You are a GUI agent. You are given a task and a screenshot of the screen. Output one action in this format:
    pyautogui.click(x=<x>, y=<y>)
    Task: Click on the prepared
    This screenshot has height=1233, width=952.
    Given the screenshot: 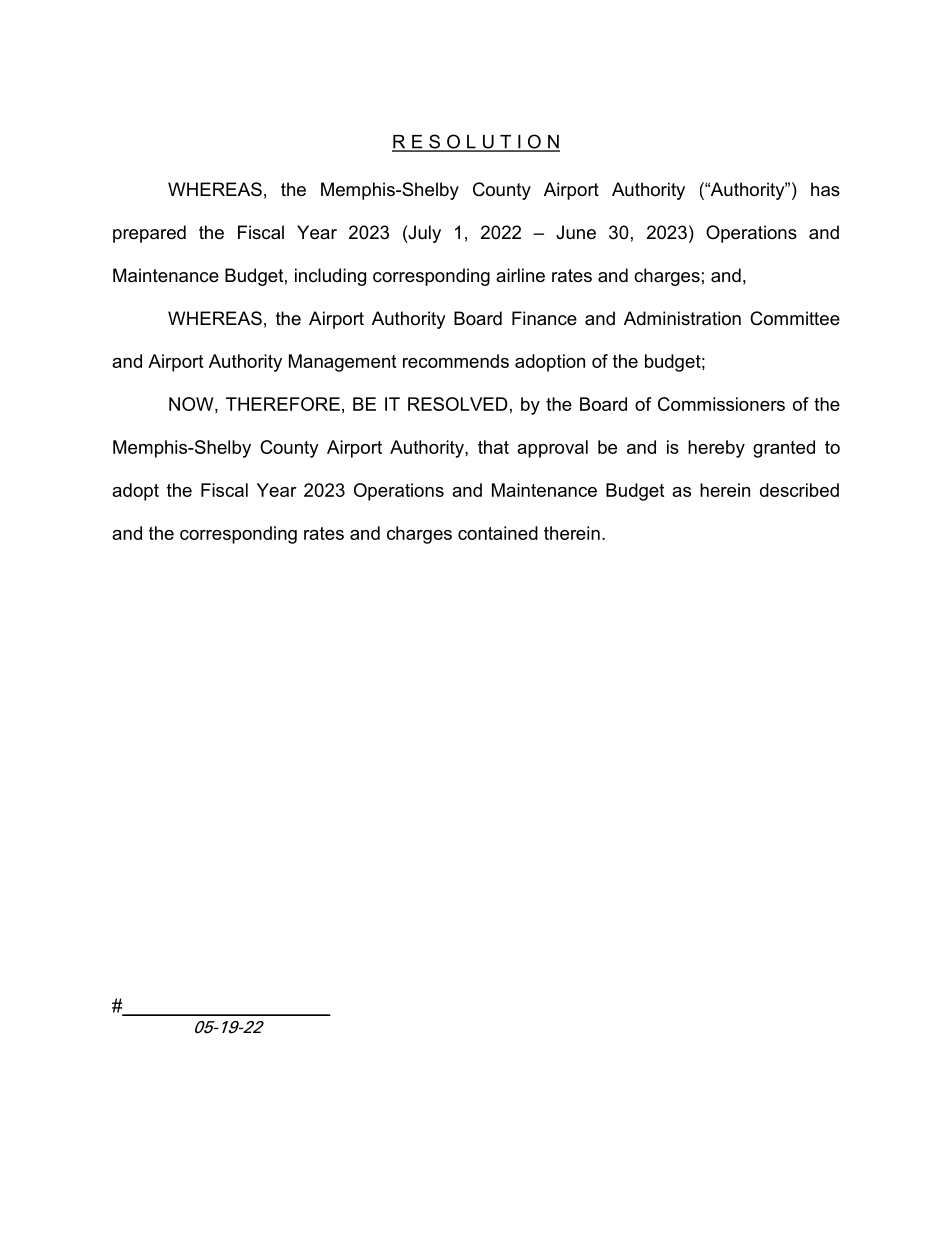 What is the action you would take?
    pyautogui.click(x=149, y=234)
